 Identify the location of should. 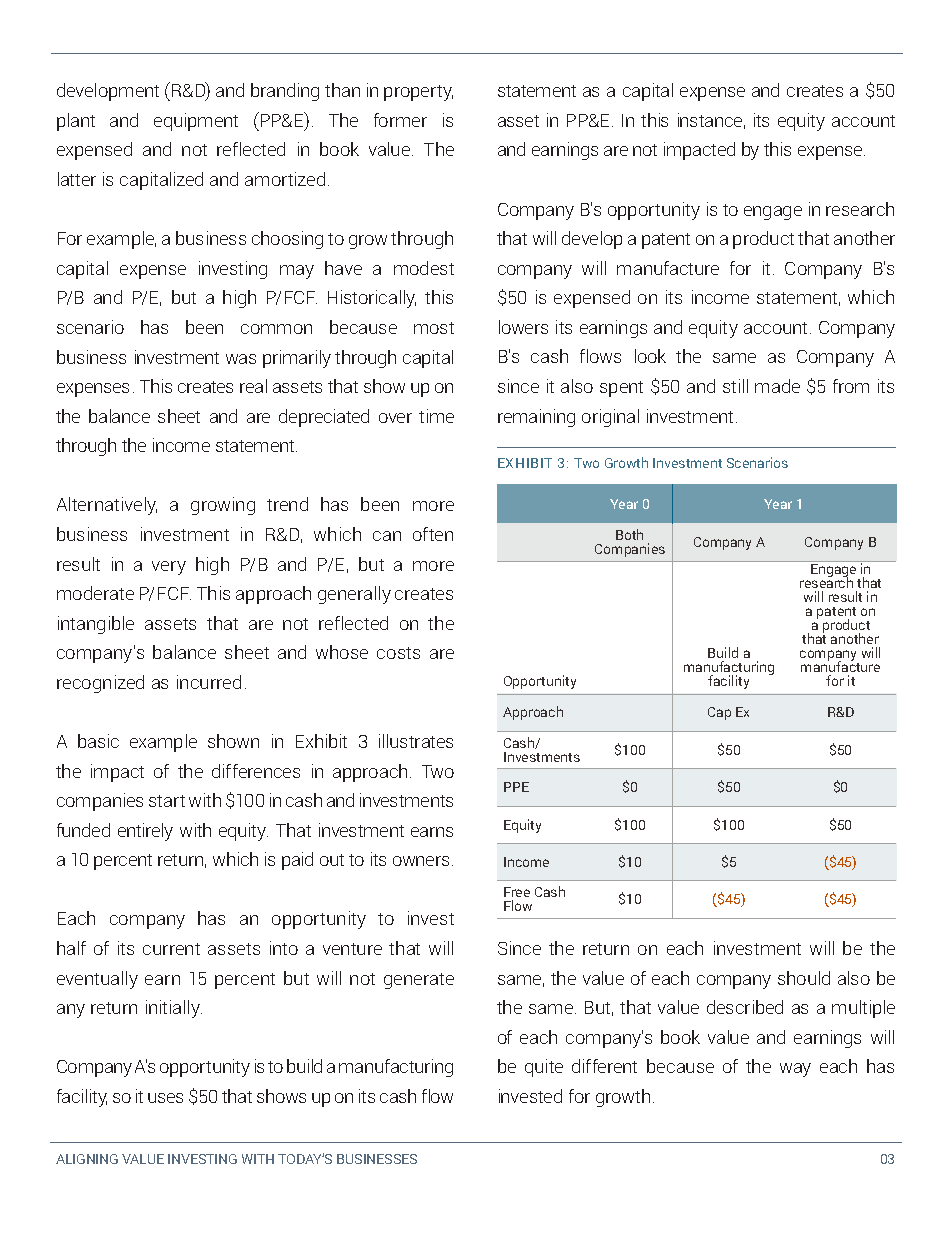
(804, 978).
